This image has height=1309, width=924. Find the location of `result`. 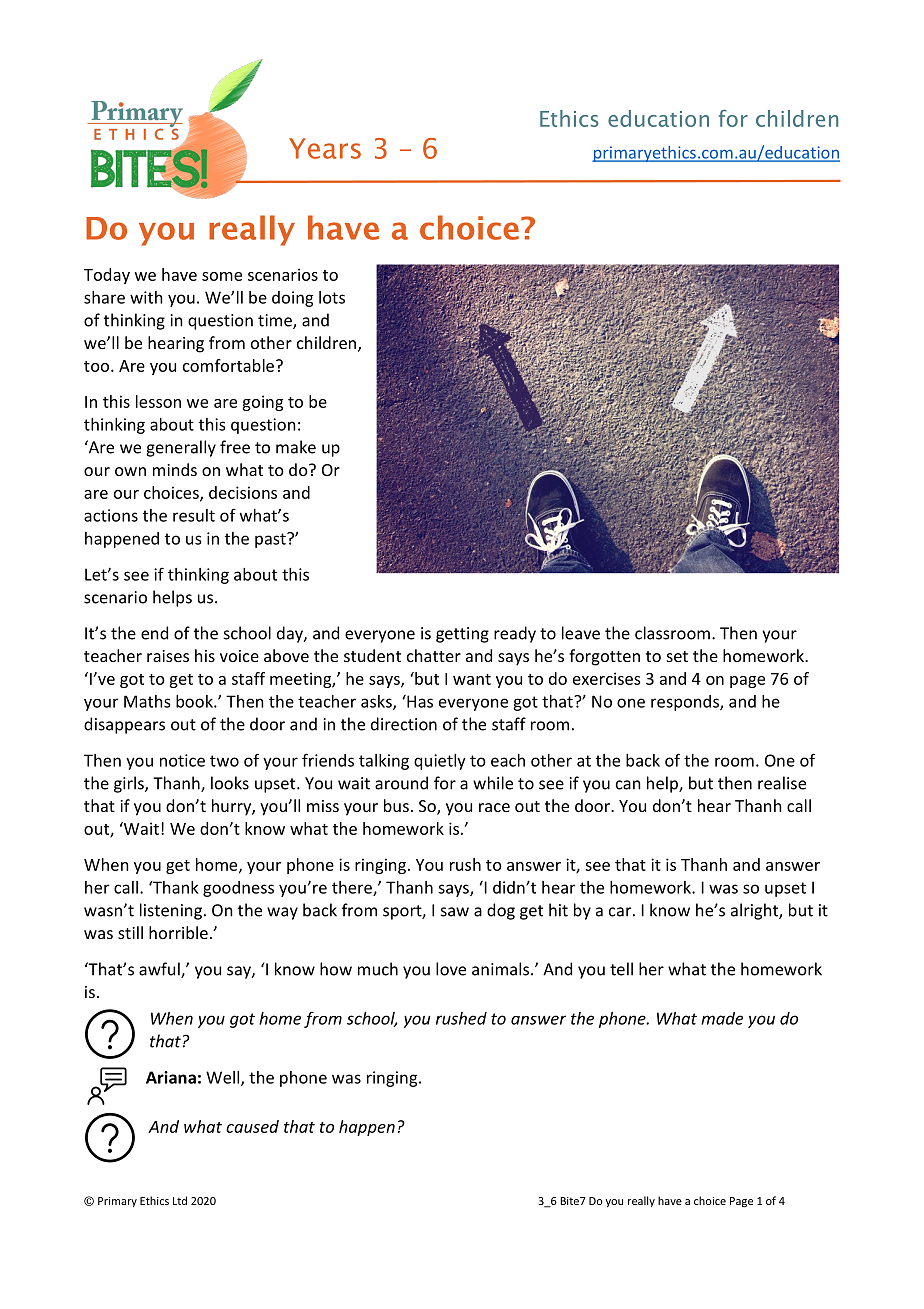

result is located at coordinates (194, 515).
